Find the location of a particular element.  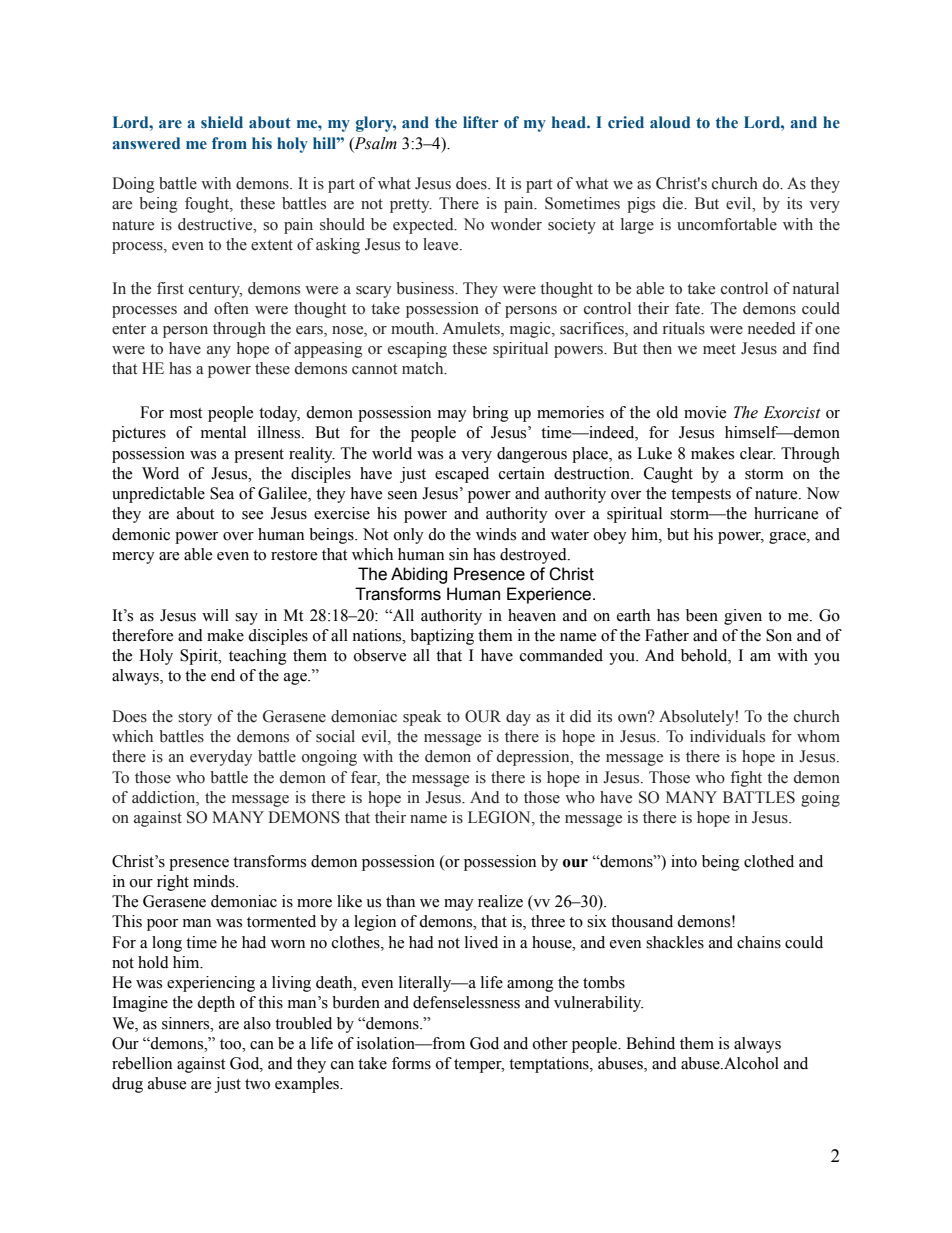

individuals is located at coordinates (727, 736).
